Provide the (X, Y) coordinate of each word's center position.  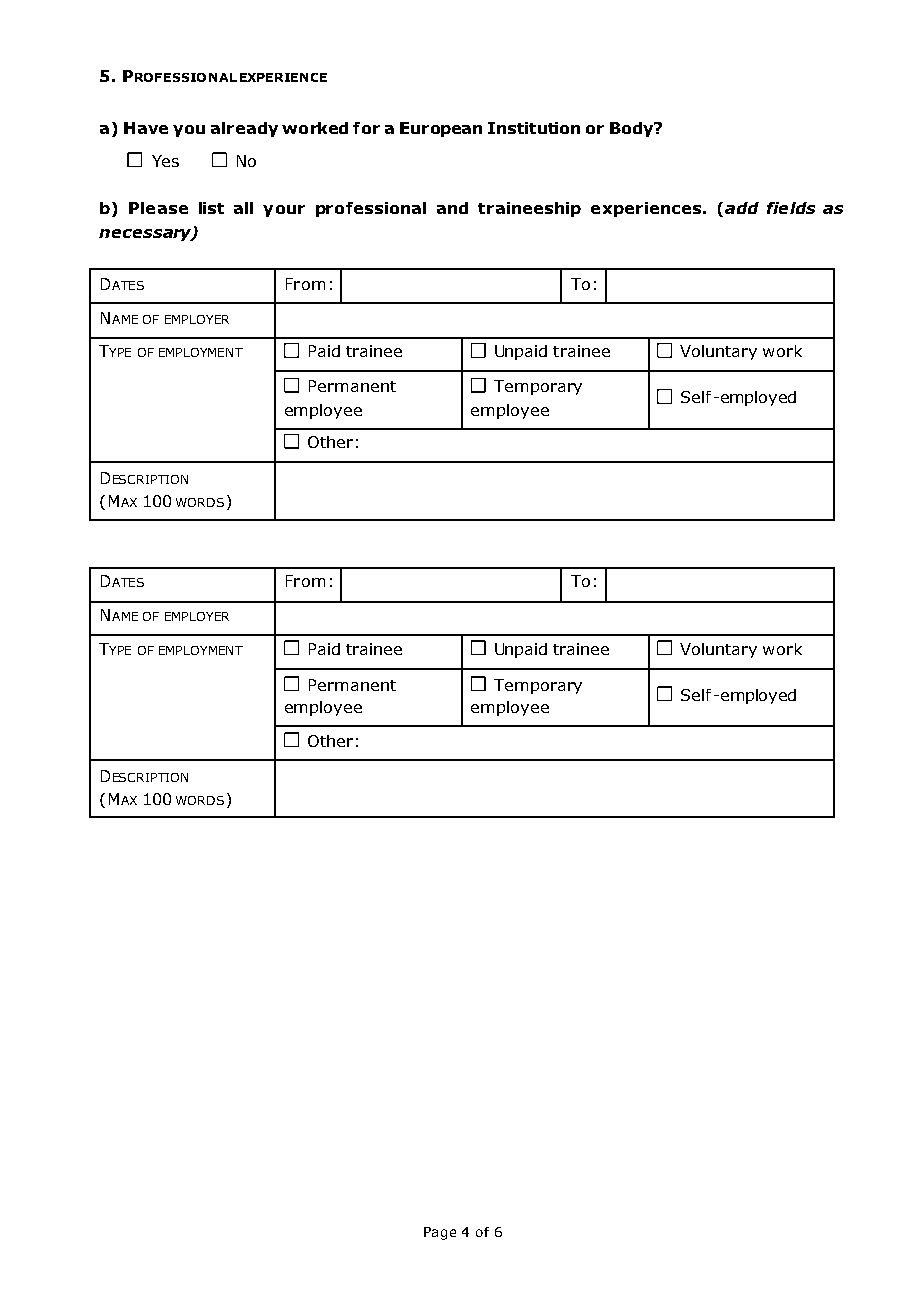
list (211, 208)
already (244, 129)
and (452, 208)
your (284, 211)
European (441, 129)
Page (440, 1233)
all (243, 208)
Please (158, 208)
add (742, 208)
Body (633, 129)
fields (791, 208)
